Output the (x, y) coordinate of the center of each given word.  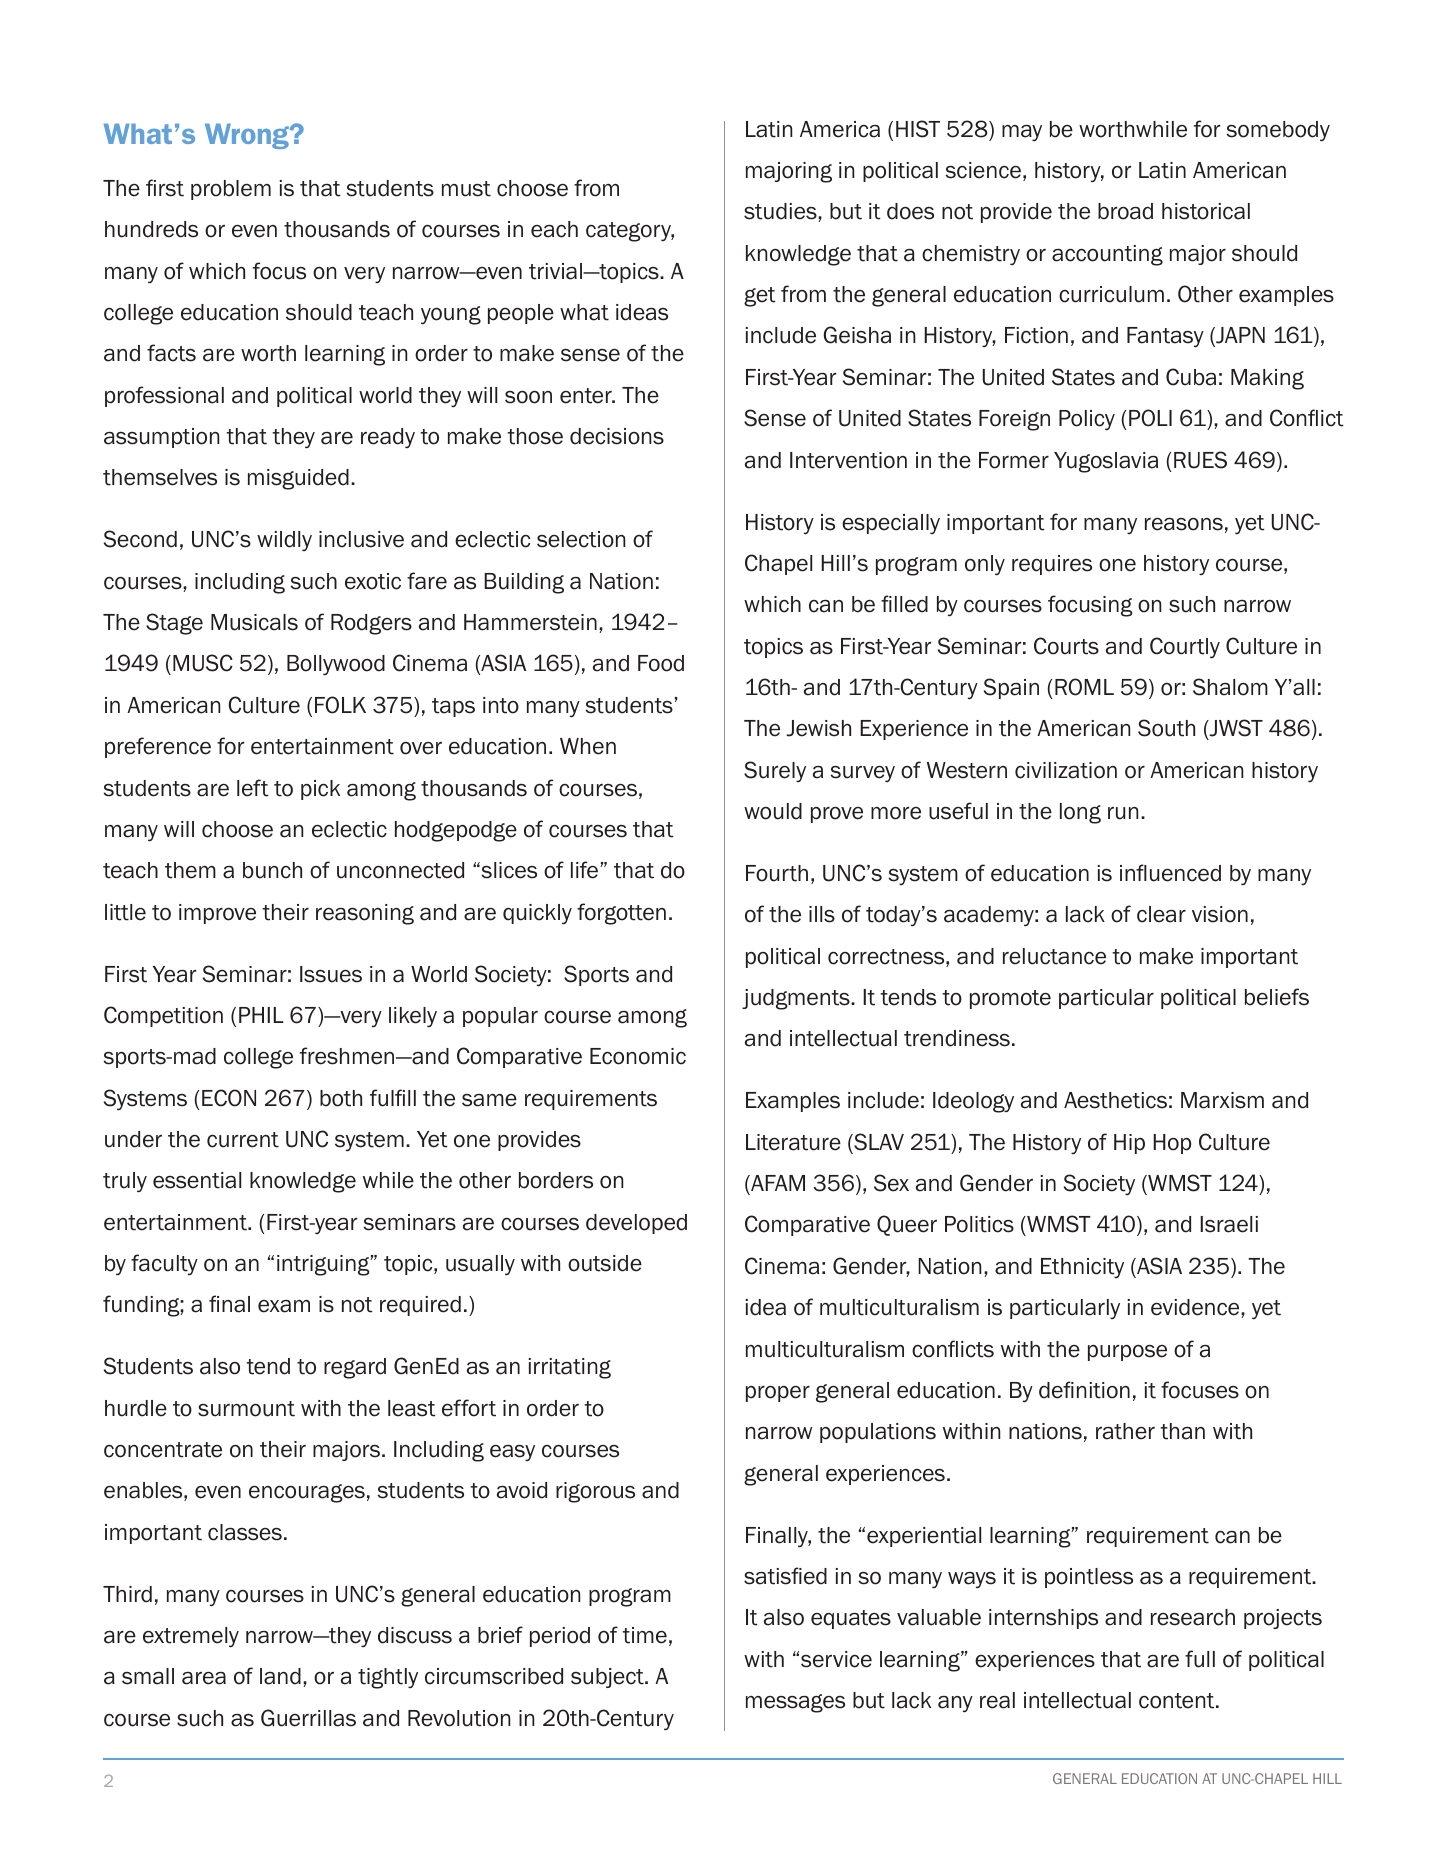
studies (781, 212)
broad (1125, 211)
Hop (1172, 1144)
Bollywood (336, 665)
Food (661, 663)
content (1178, 1701)
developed (636, 1224)
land (280, 1676)
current (243, 1140)
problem (231, 190)
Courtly (1185, 648)
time (644, 1635)
